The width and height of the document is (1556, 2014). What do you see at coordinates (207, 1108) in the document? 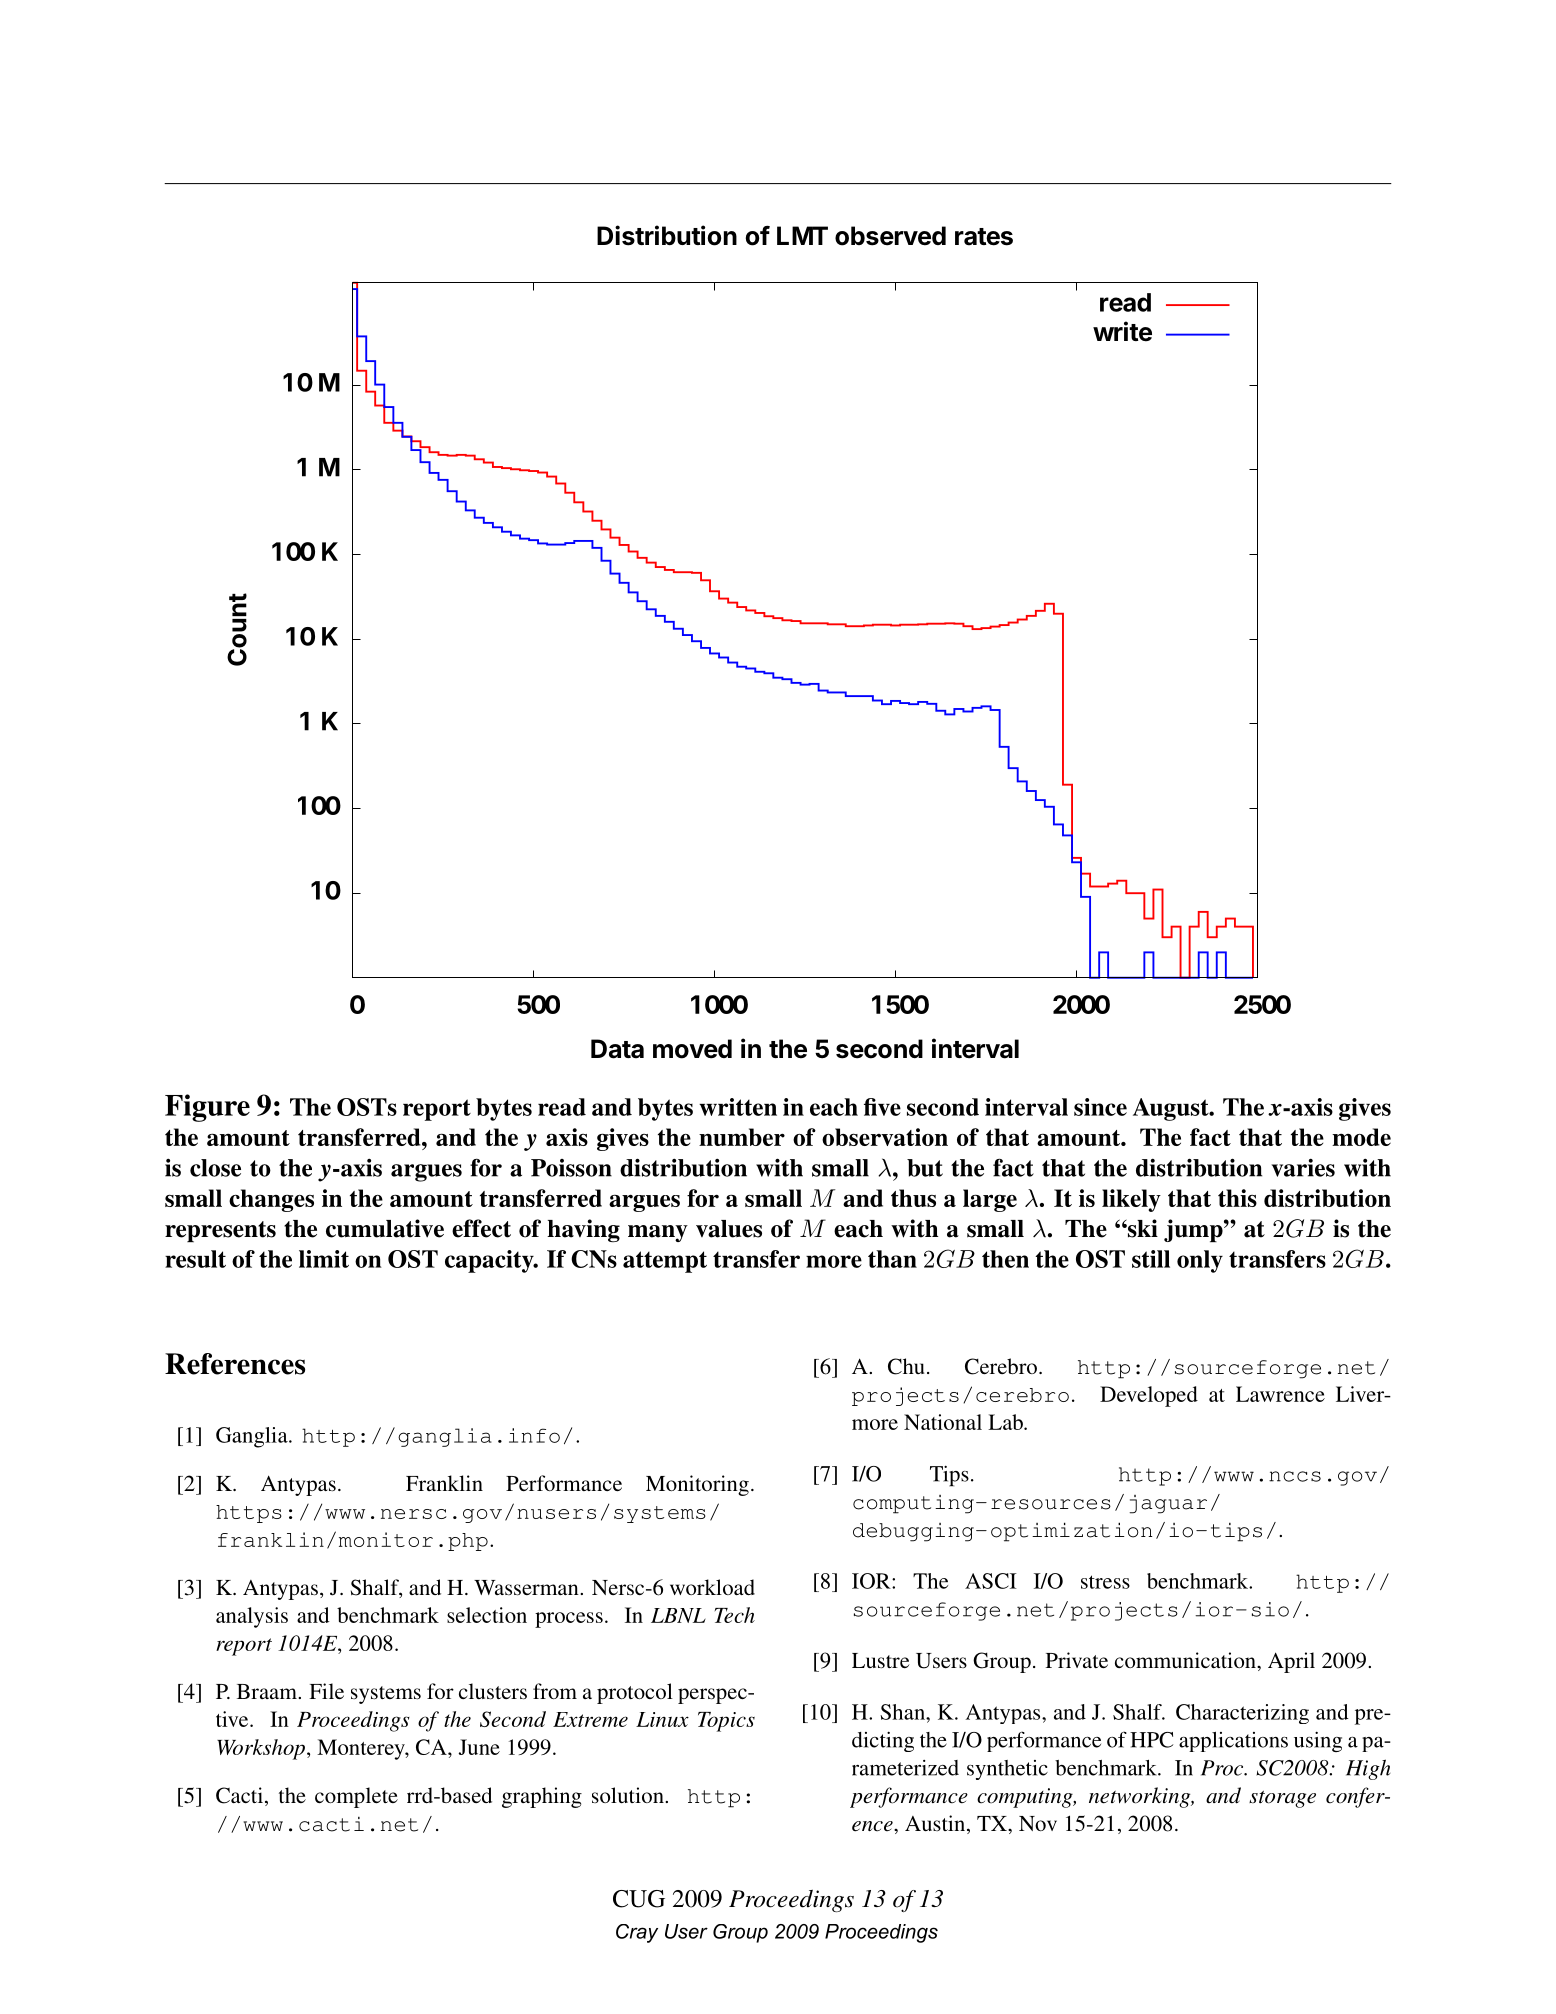
I see `Figure` at bounding box center [207, 1108].
